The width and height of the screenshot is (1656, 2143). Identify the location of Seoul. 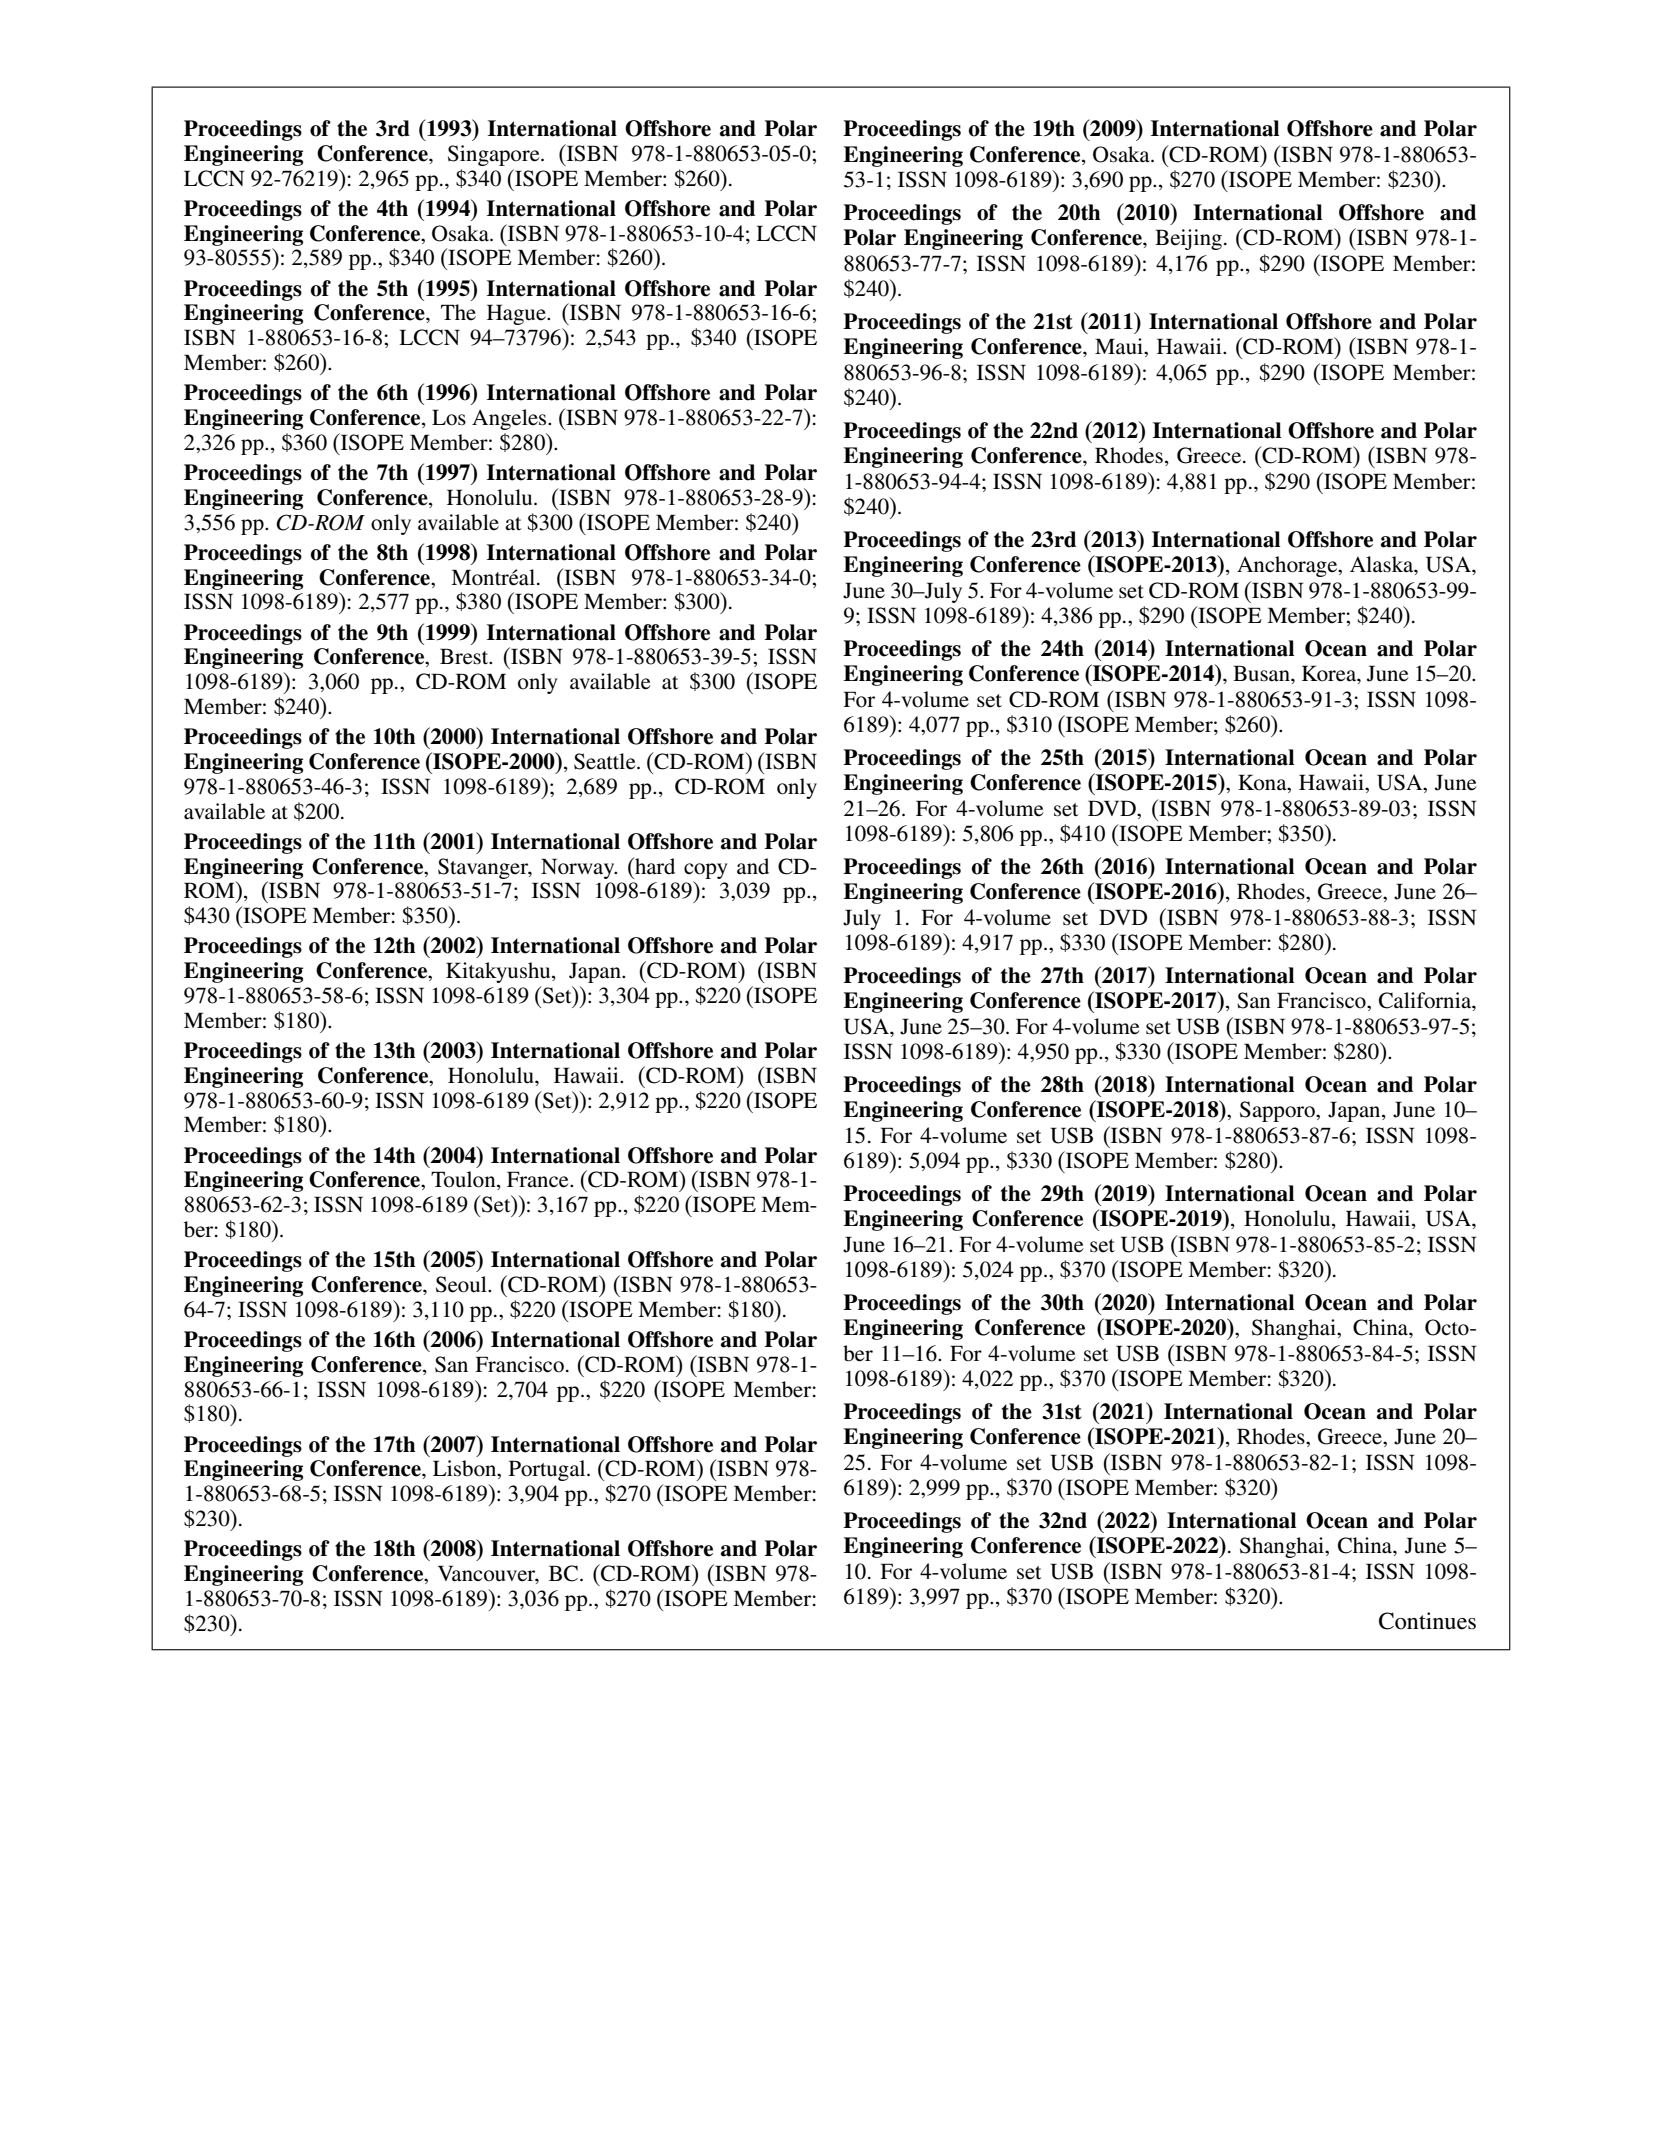
(462, 1284).
